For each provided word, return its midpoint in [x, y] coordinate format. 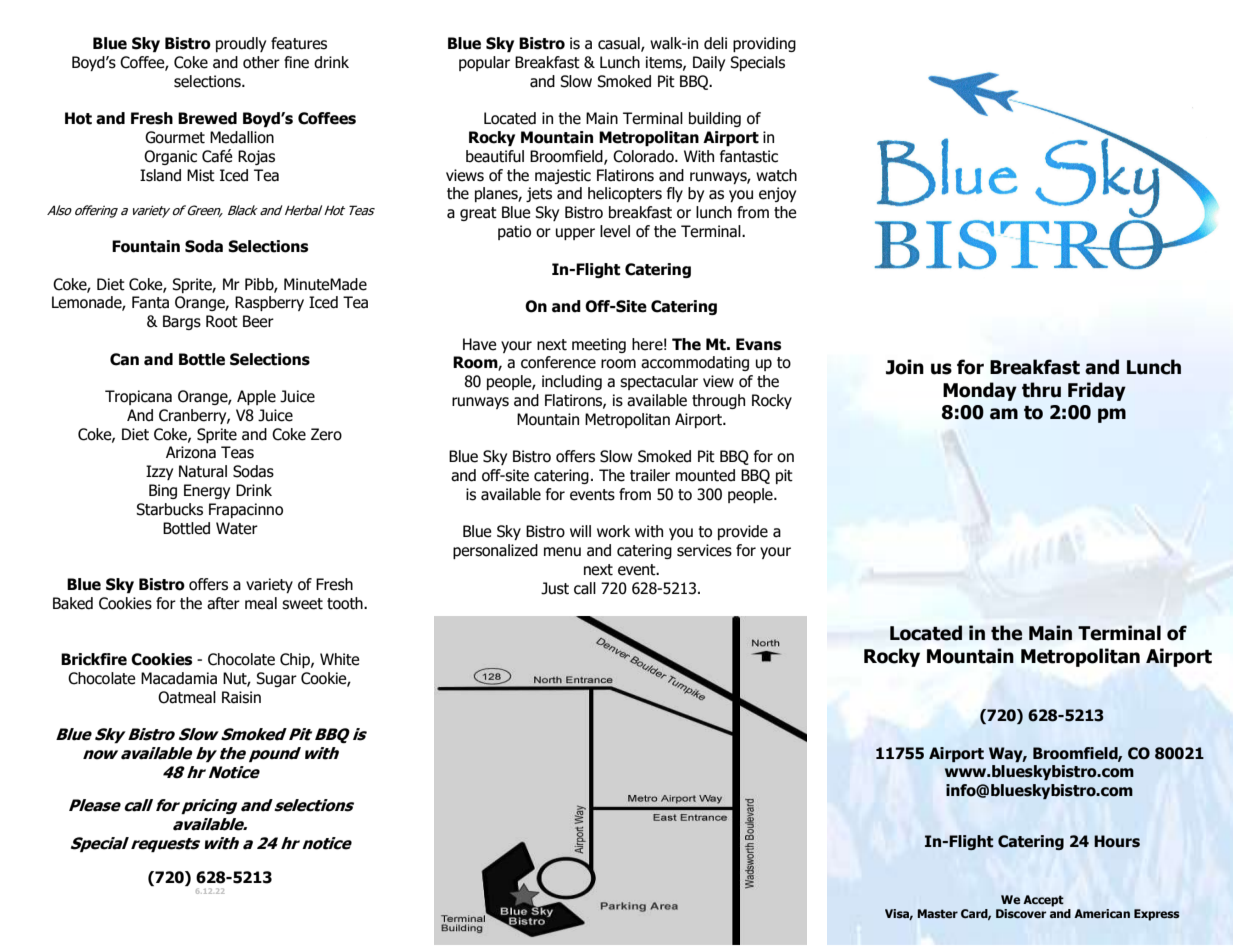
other [261, 62]
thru [1041, 390]
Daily [709, 63]
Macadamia [179, 678]
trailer [650, 475]
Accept [1043, 901]
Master [938, 913]
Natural [203, 471]
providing [764, 44]
